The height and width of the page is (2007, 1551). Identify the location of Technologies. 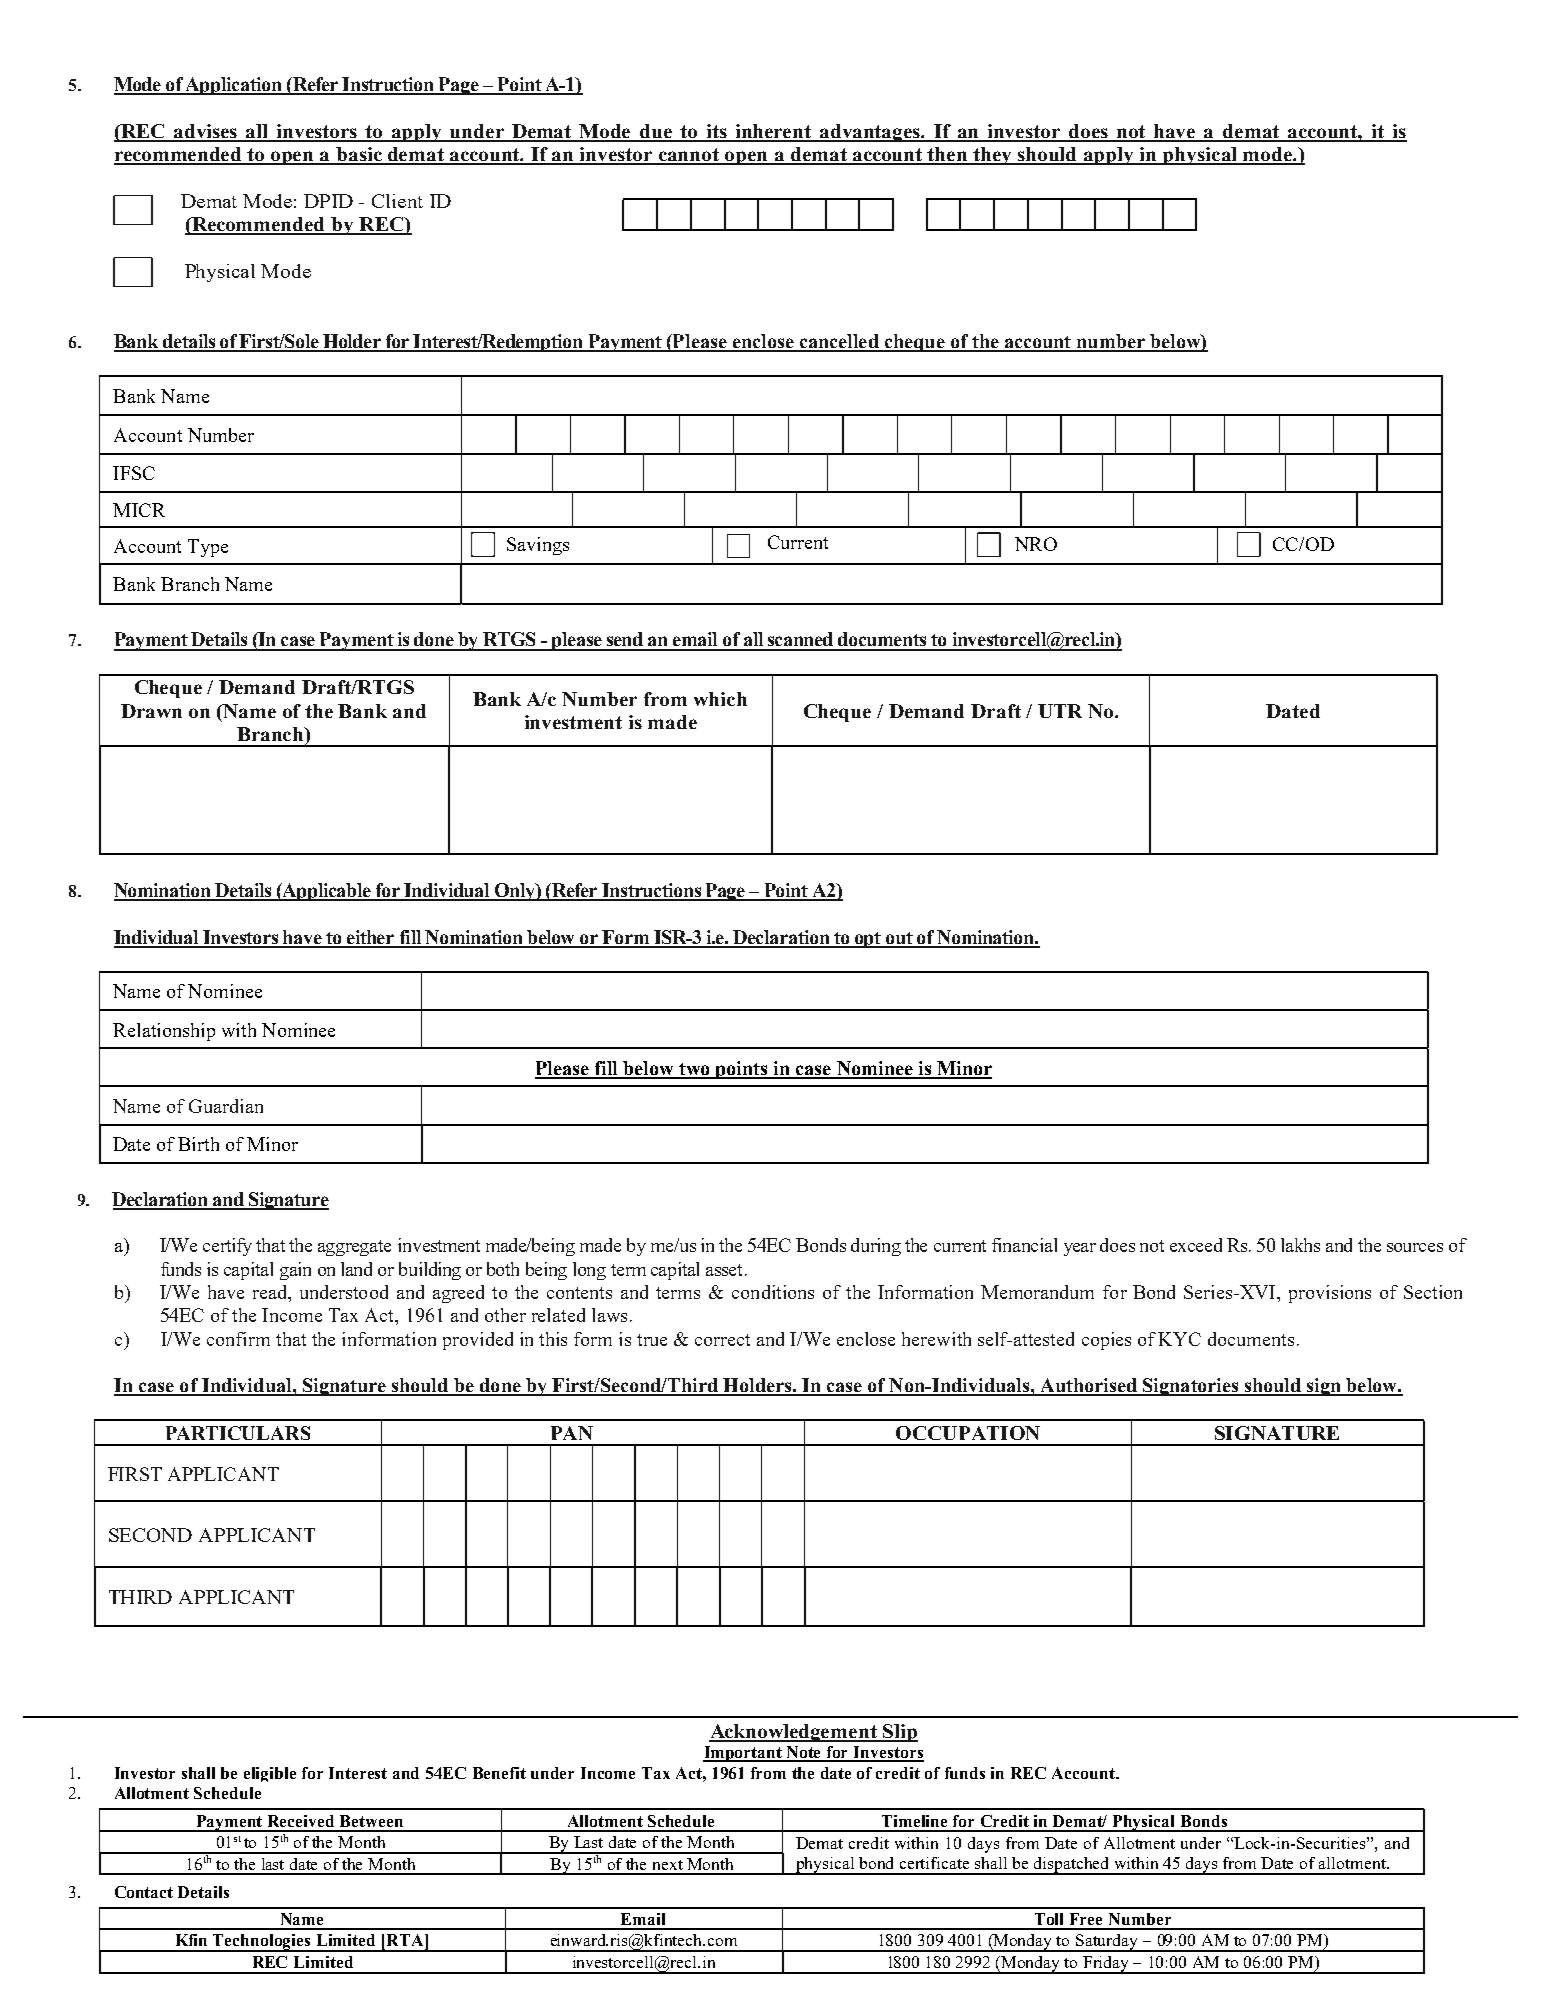
(263, 1943).
